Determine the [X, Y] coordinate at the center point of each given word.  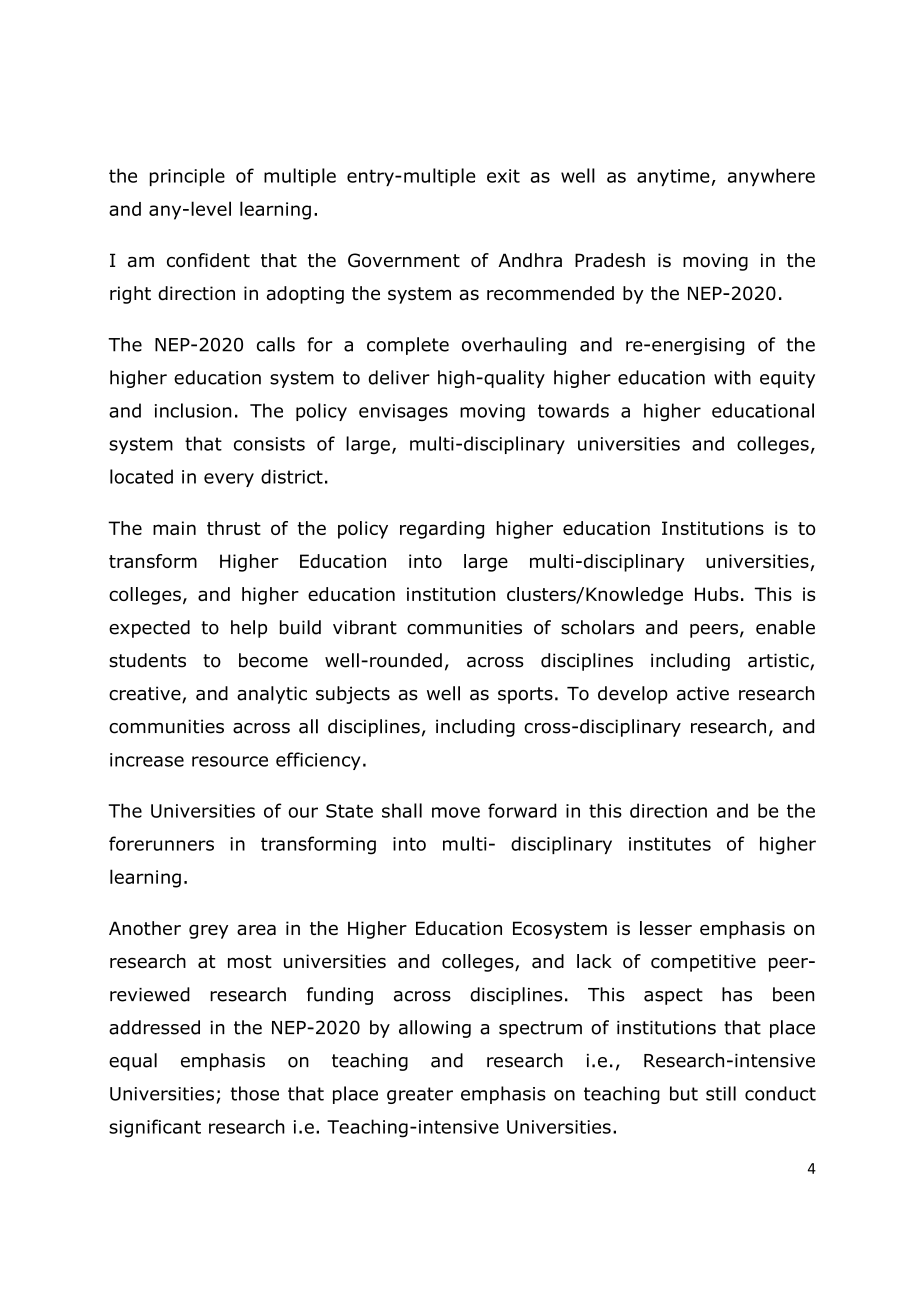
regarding [442, 530]
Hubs [717, 594]
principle [187, 177]
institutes [670, 844]
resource [230, 761]
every [229, 480]
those [255, 1093]
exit [503, 176]
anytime [673, 177]
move [456, 812]
